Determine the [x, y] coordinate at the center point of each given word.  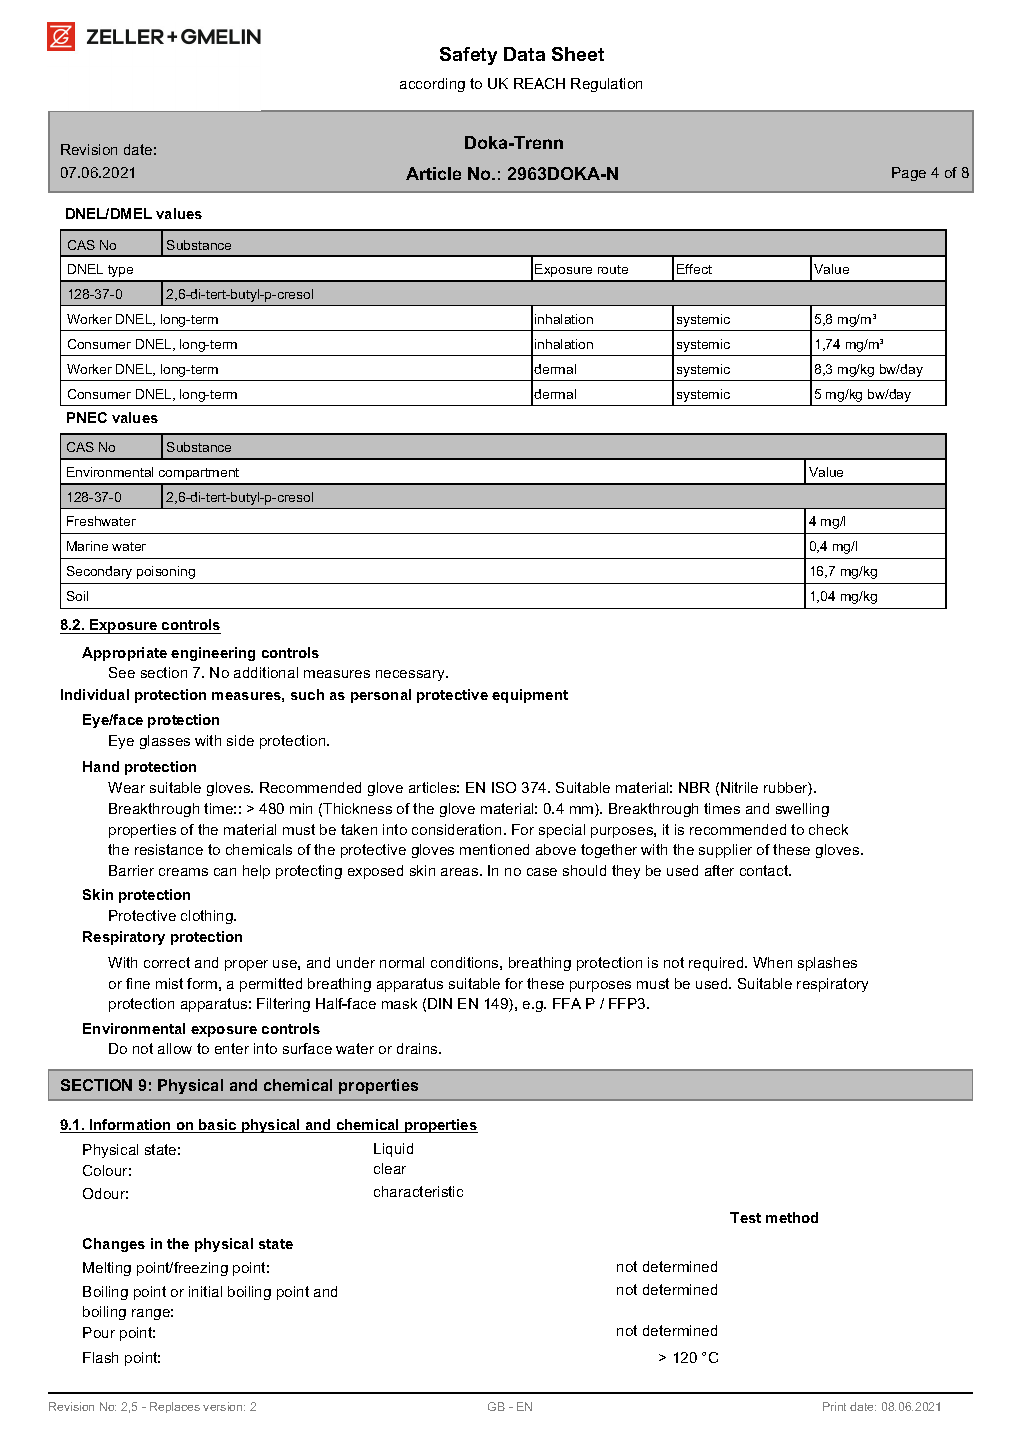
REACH [539, 83]
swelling [802, 810]
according [432, 85]
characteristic [418, 1191]
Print [834, 1406]
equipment [530, 696]
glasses [165, 742]
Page [909, 174]
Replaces [175, 1407]
